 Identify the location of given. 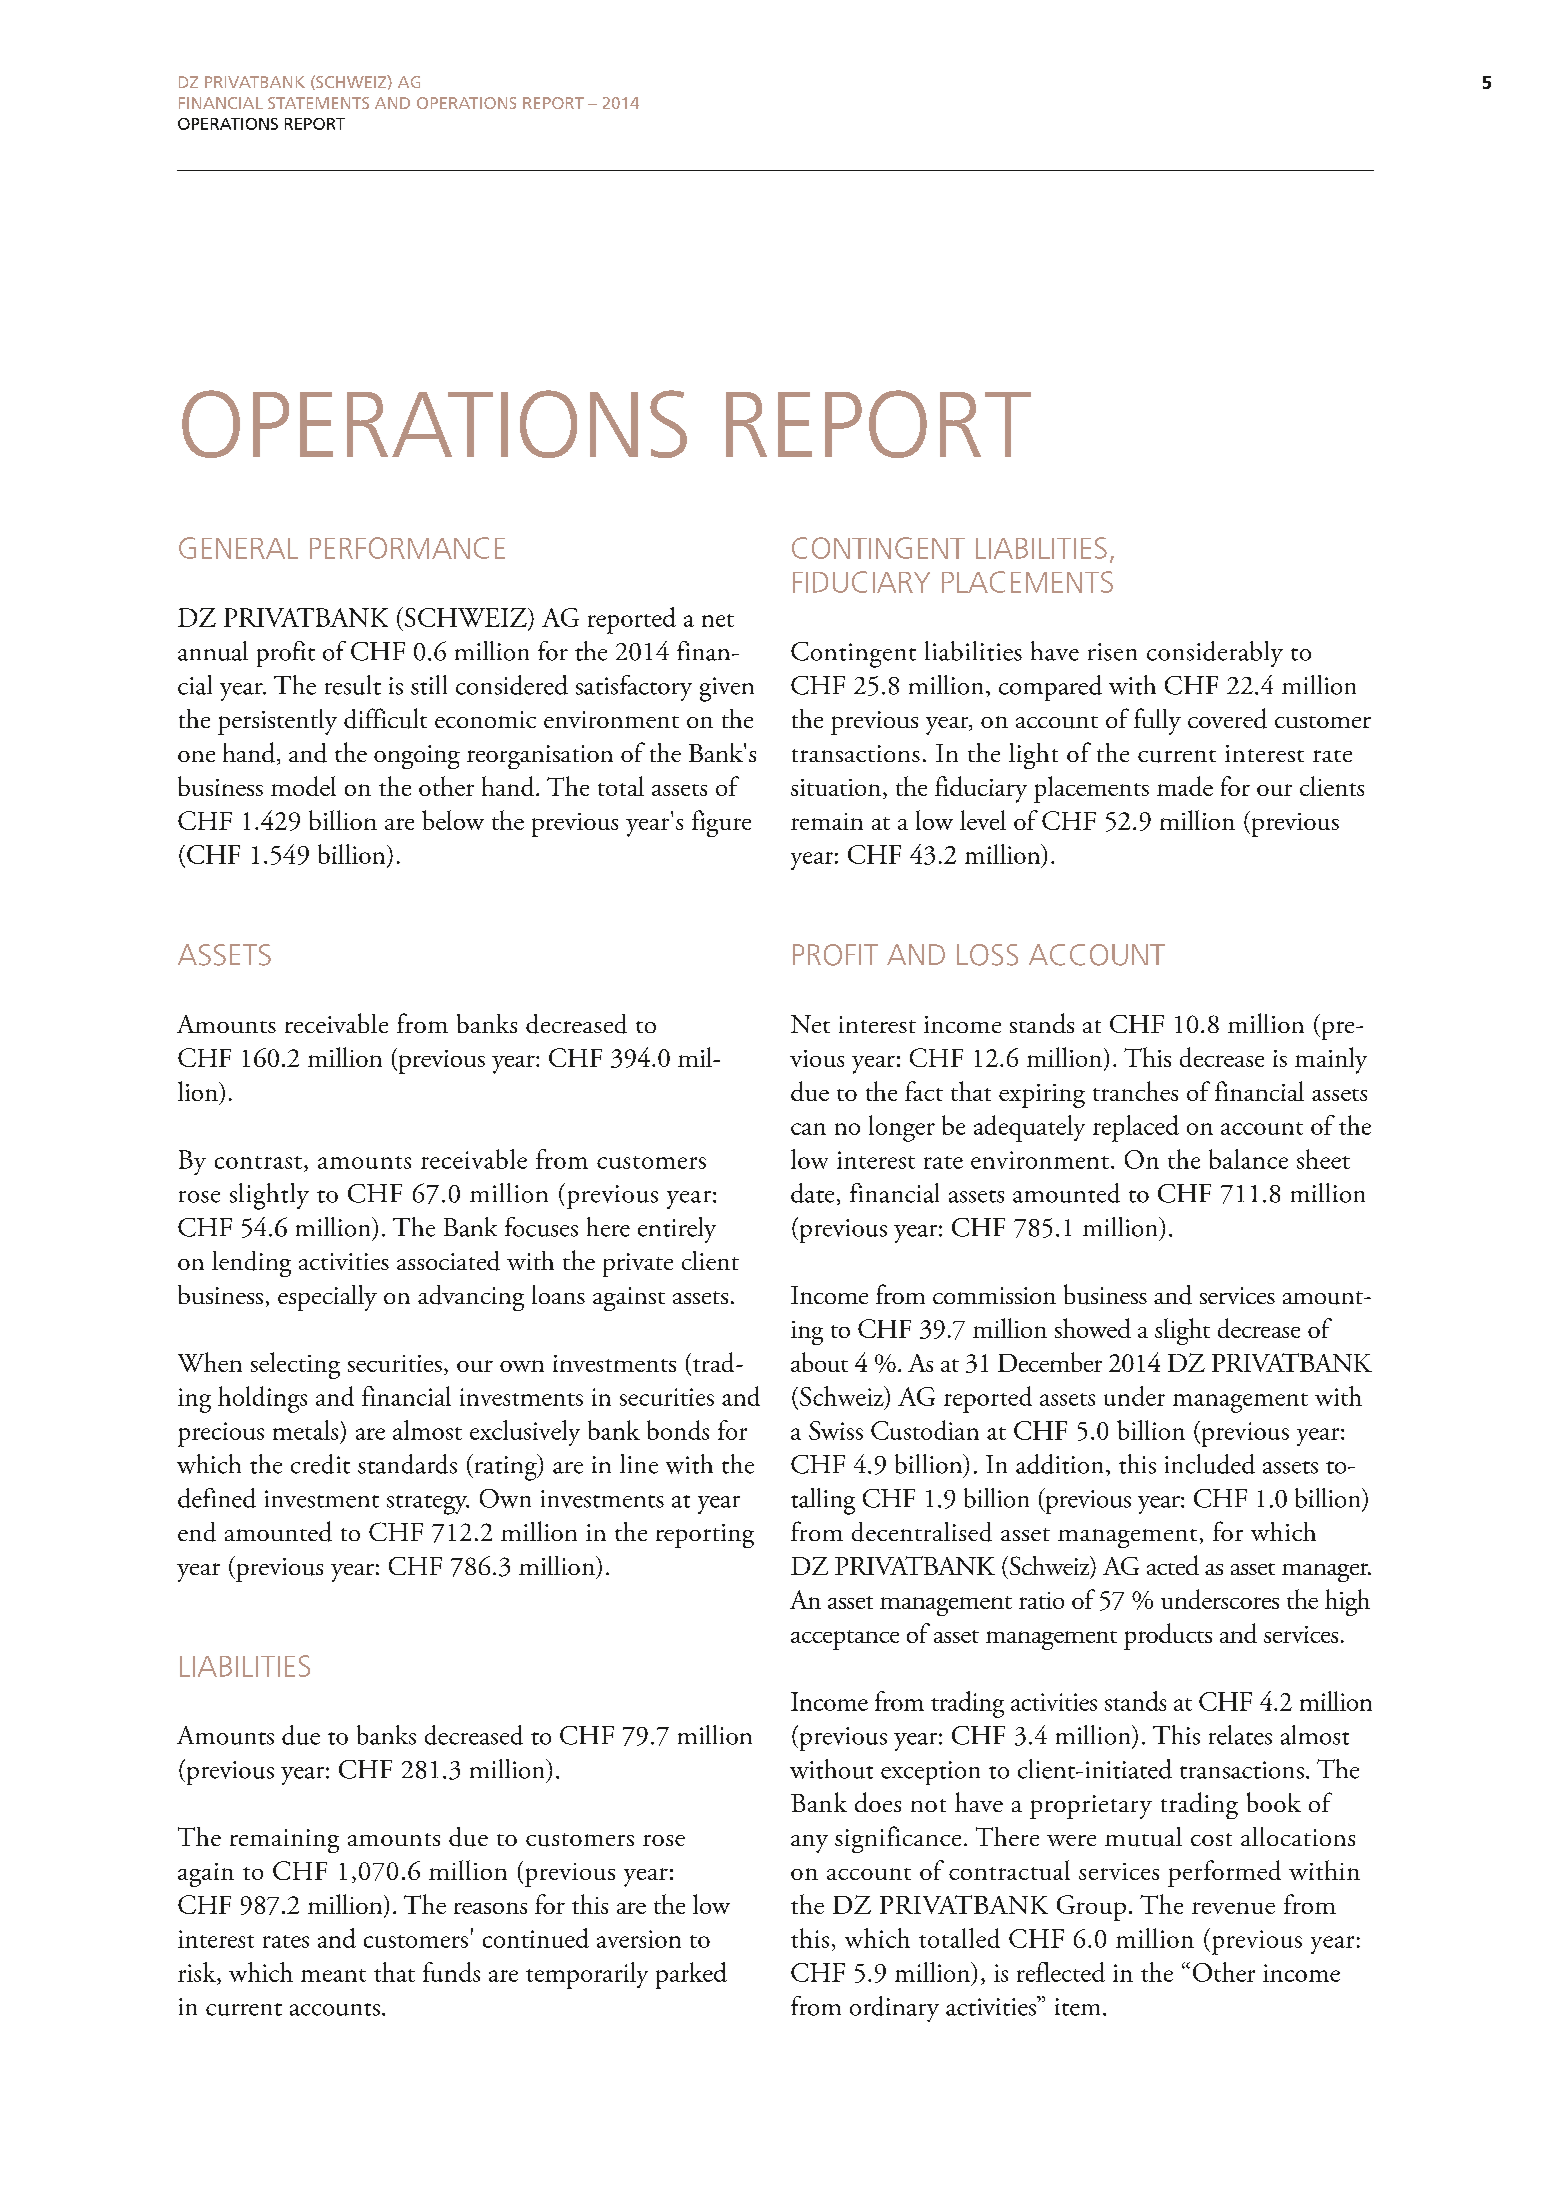
(727, 689).
